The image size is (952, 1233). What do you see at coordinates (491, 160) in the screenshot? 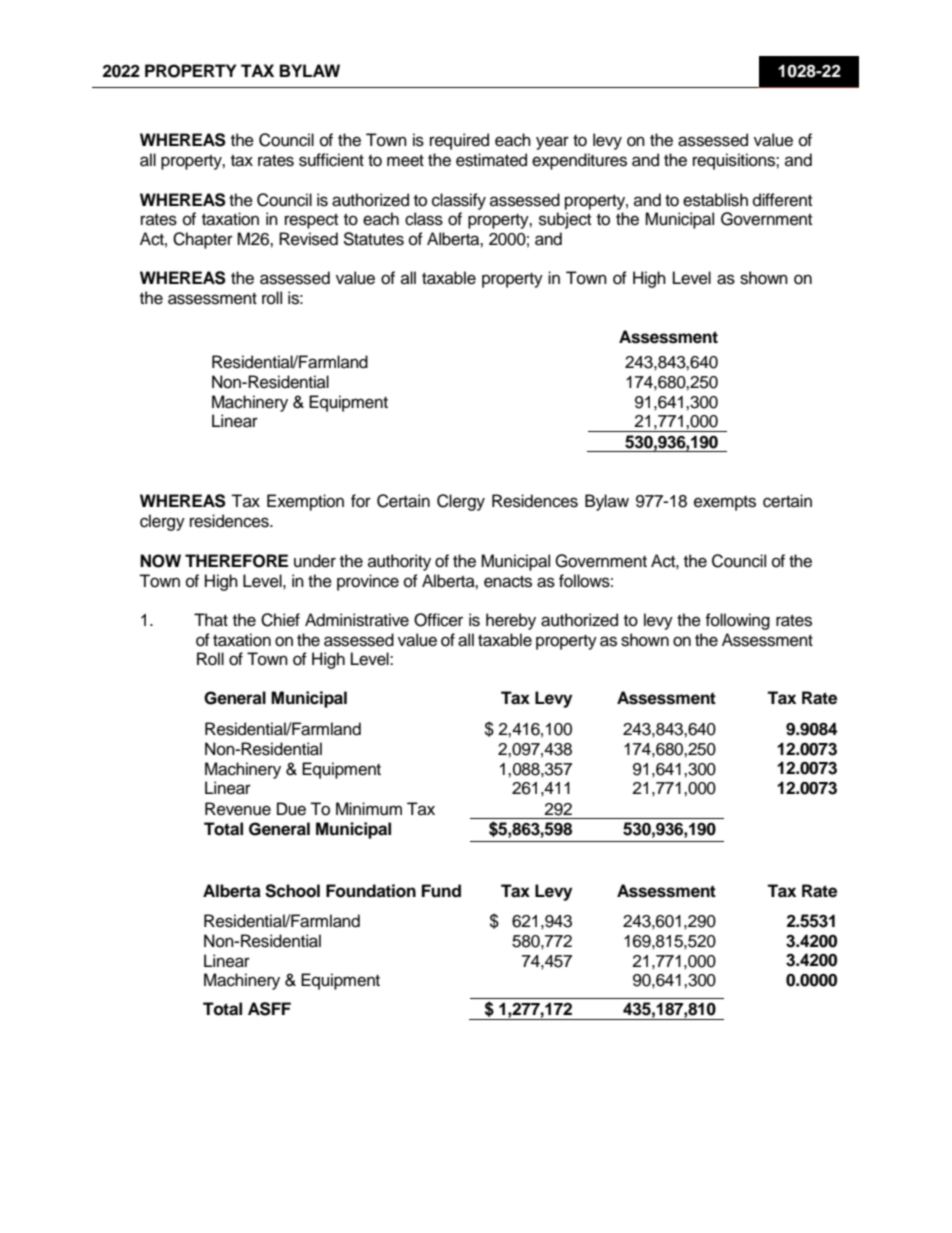
I see `estimated` at bounding box center [491, 160].
